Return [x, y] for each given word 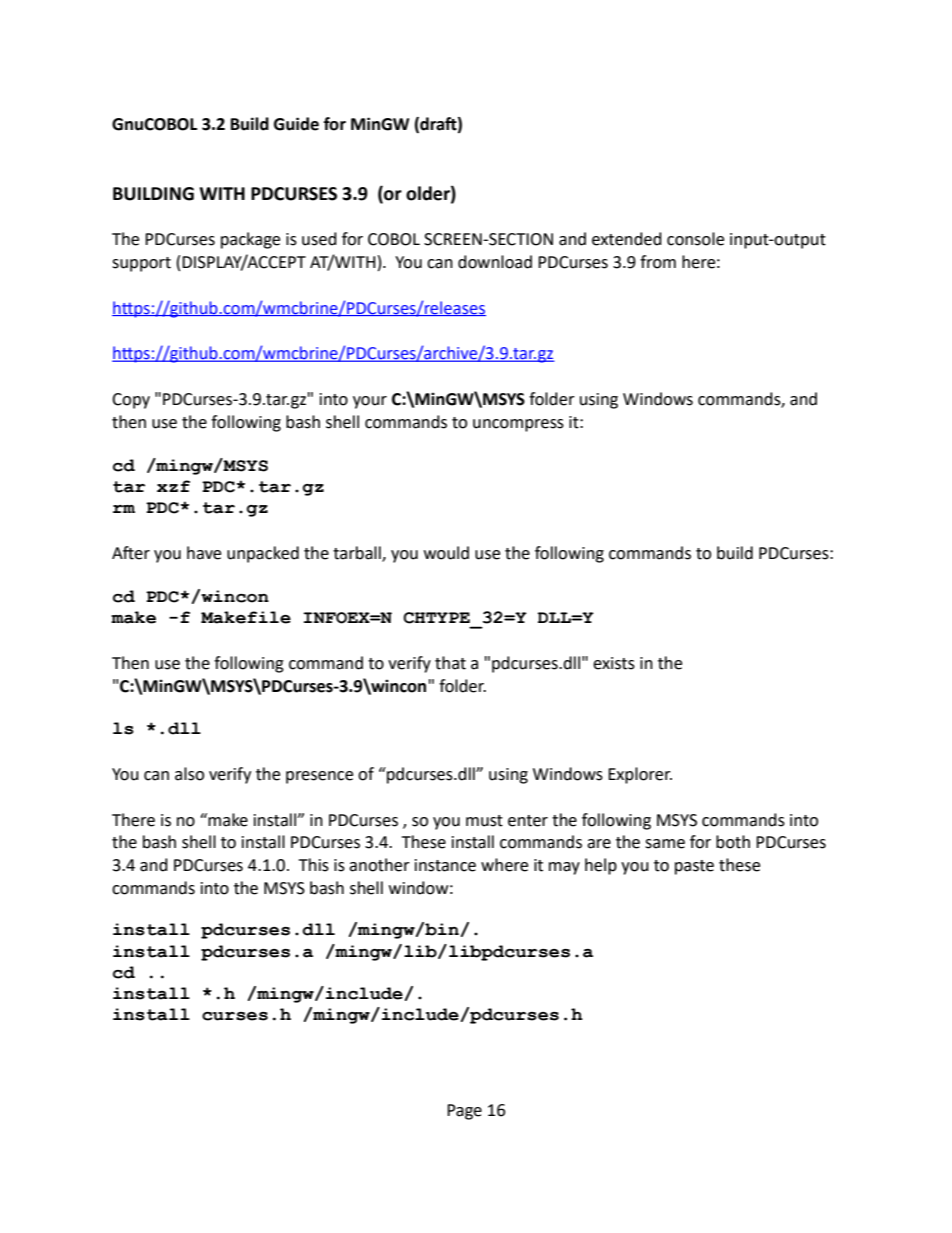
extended [627, 239]
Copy [131, 401]
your [370, 402]
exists [614, 663]
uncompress [518, 425]
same [665, 844]
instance [445, 865]
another [379, 865]
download [495, 262]
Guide [296, 124]
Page [464, 1112]
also [189, 774]
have [204, 553]
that [450, 663]
